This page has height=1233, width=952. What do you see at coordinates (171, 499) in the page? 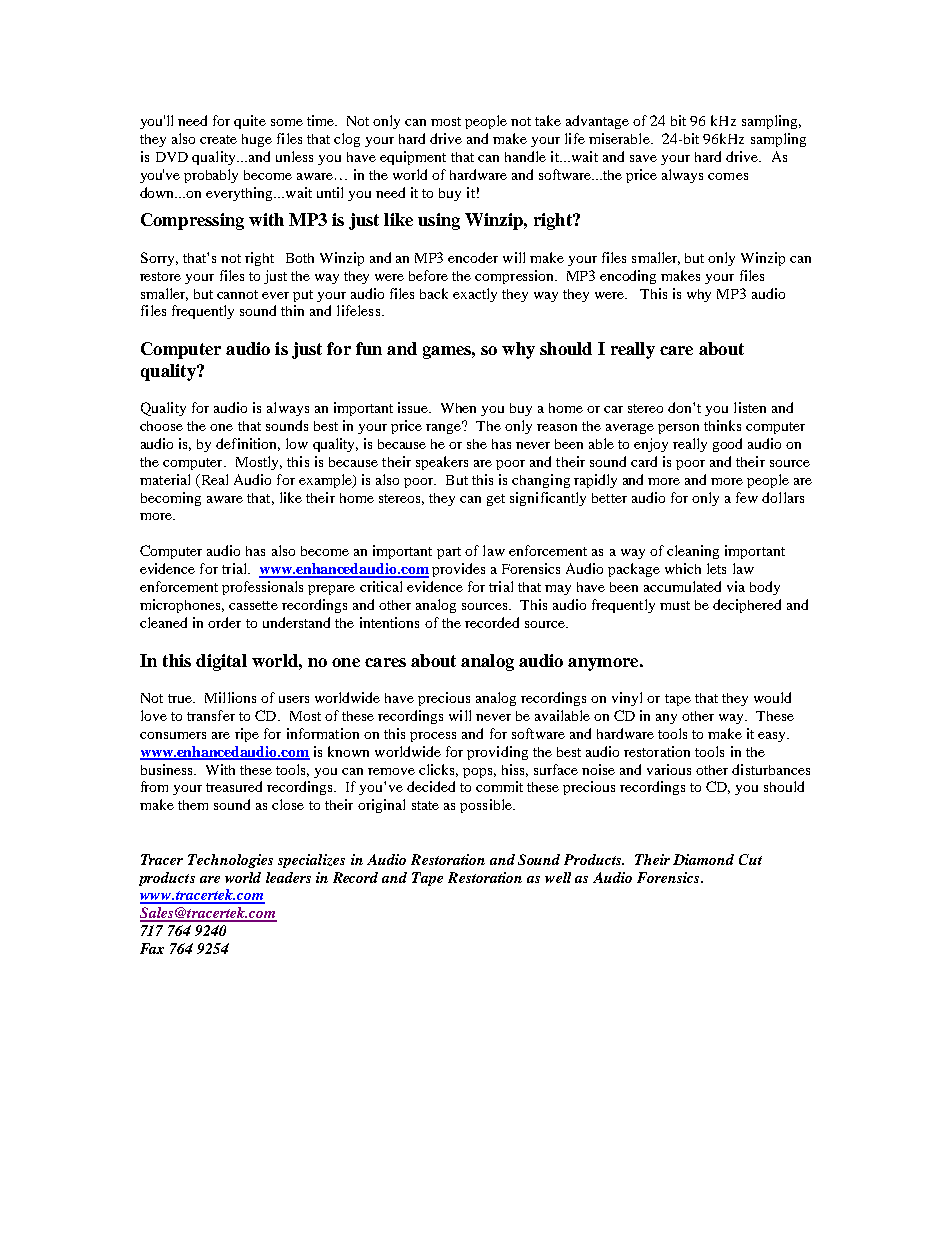
I see `becoming` at bounding box center [171, 499].
